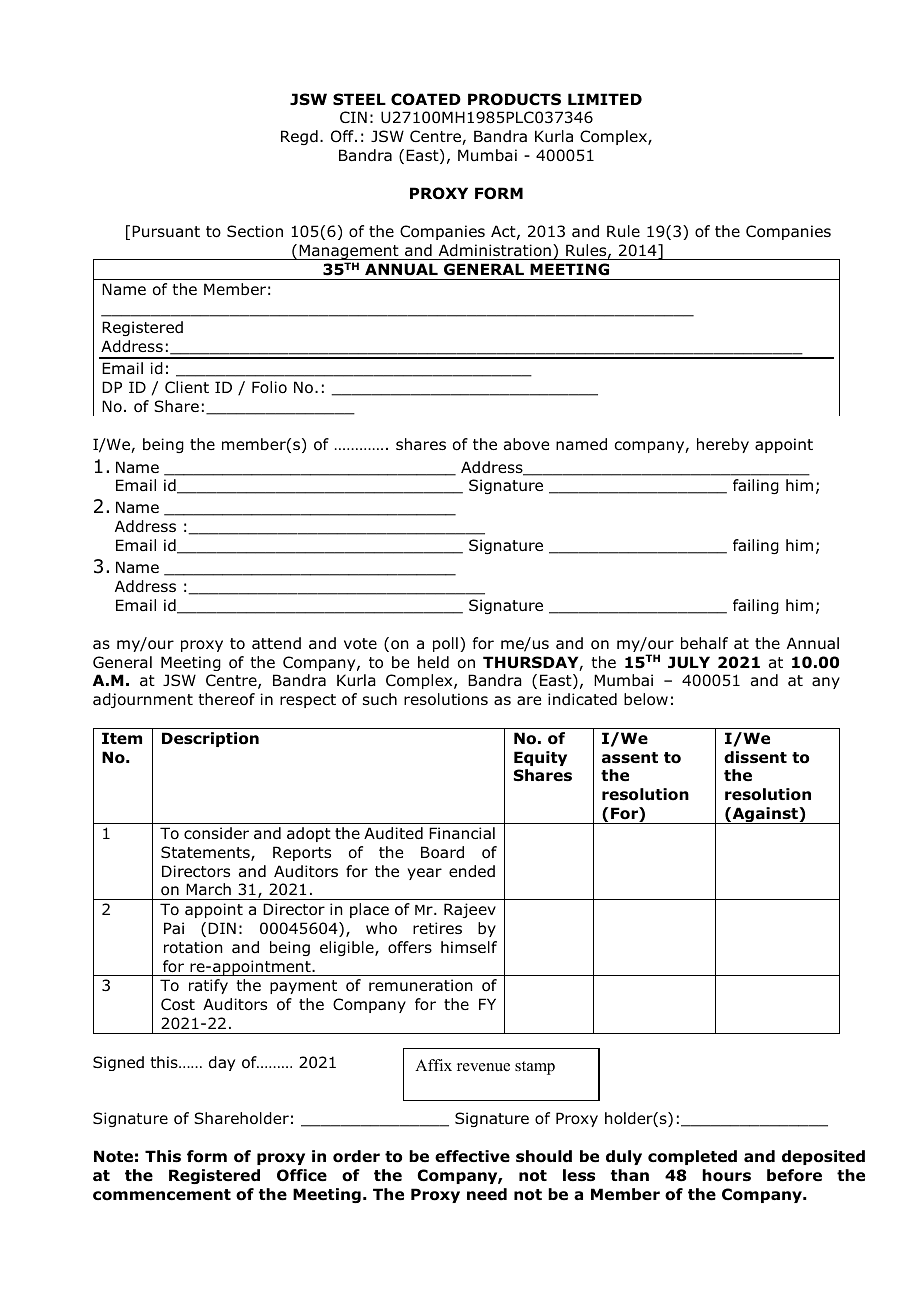 The height and width of the page is (1307, 924). What do you see at coordinates (162, 1195) in the page?
I see `commencement` at bounding box center [162, 1195].
